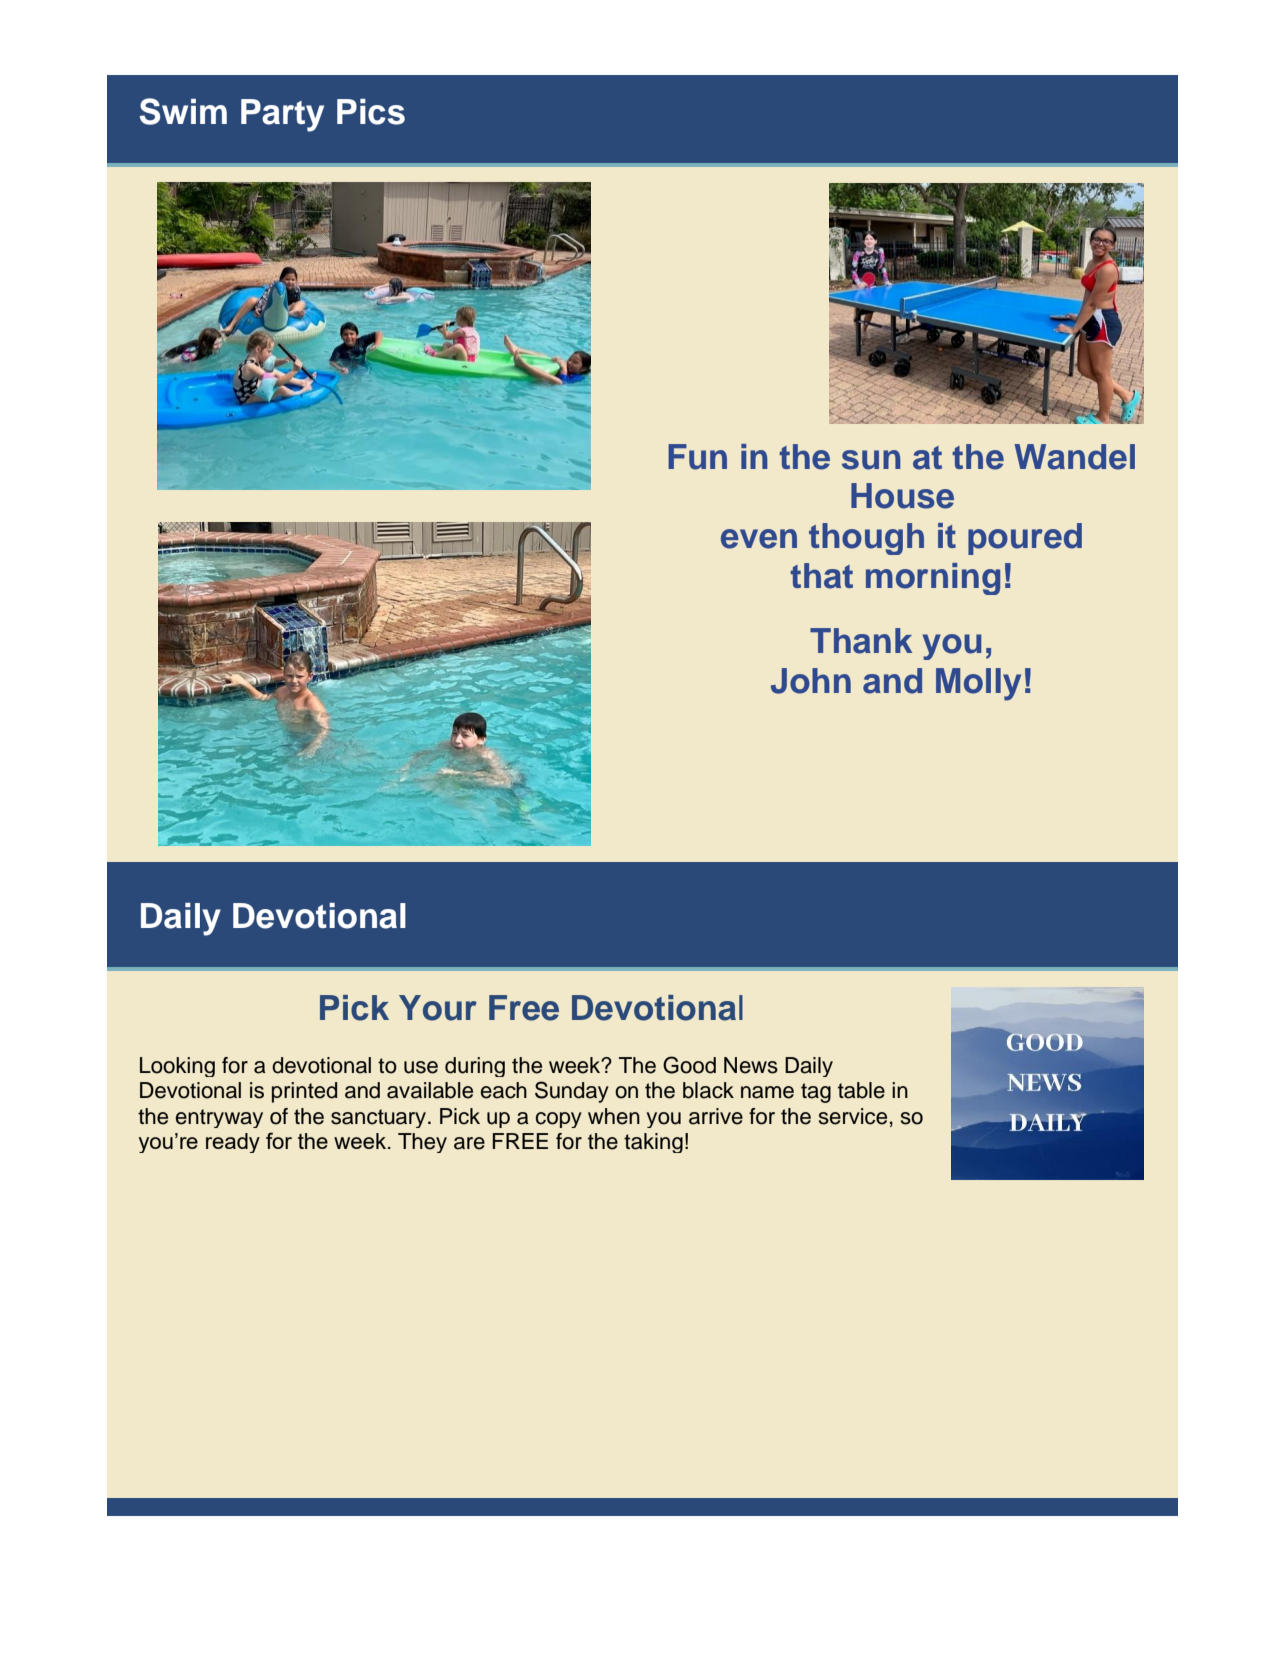 This screenshot has width=1284, height=1661. I want to click on Pics, so click(371, 112).
